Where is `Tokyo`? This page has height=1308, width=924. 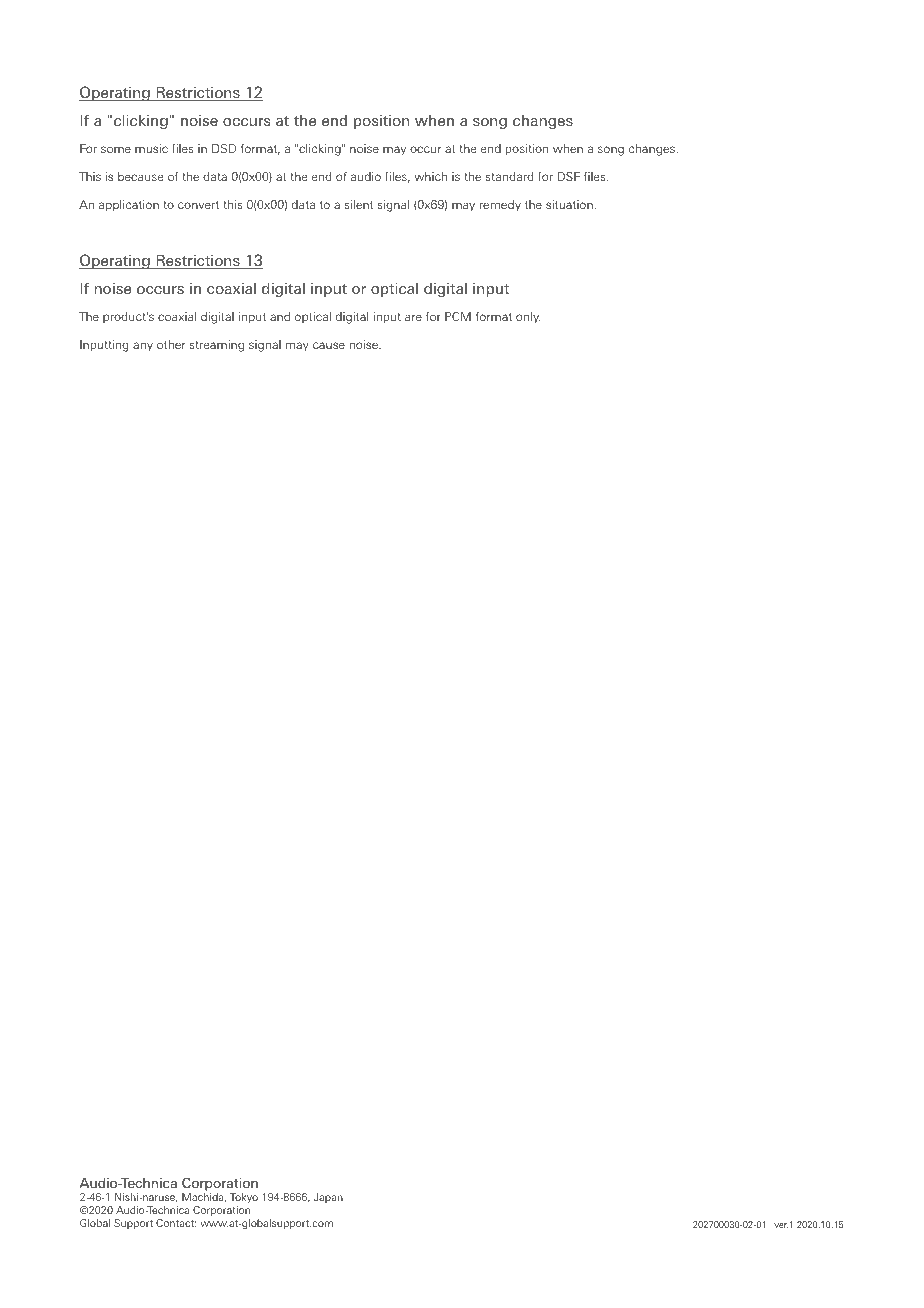
Tokyo is located at coordinates (244, 1198).
